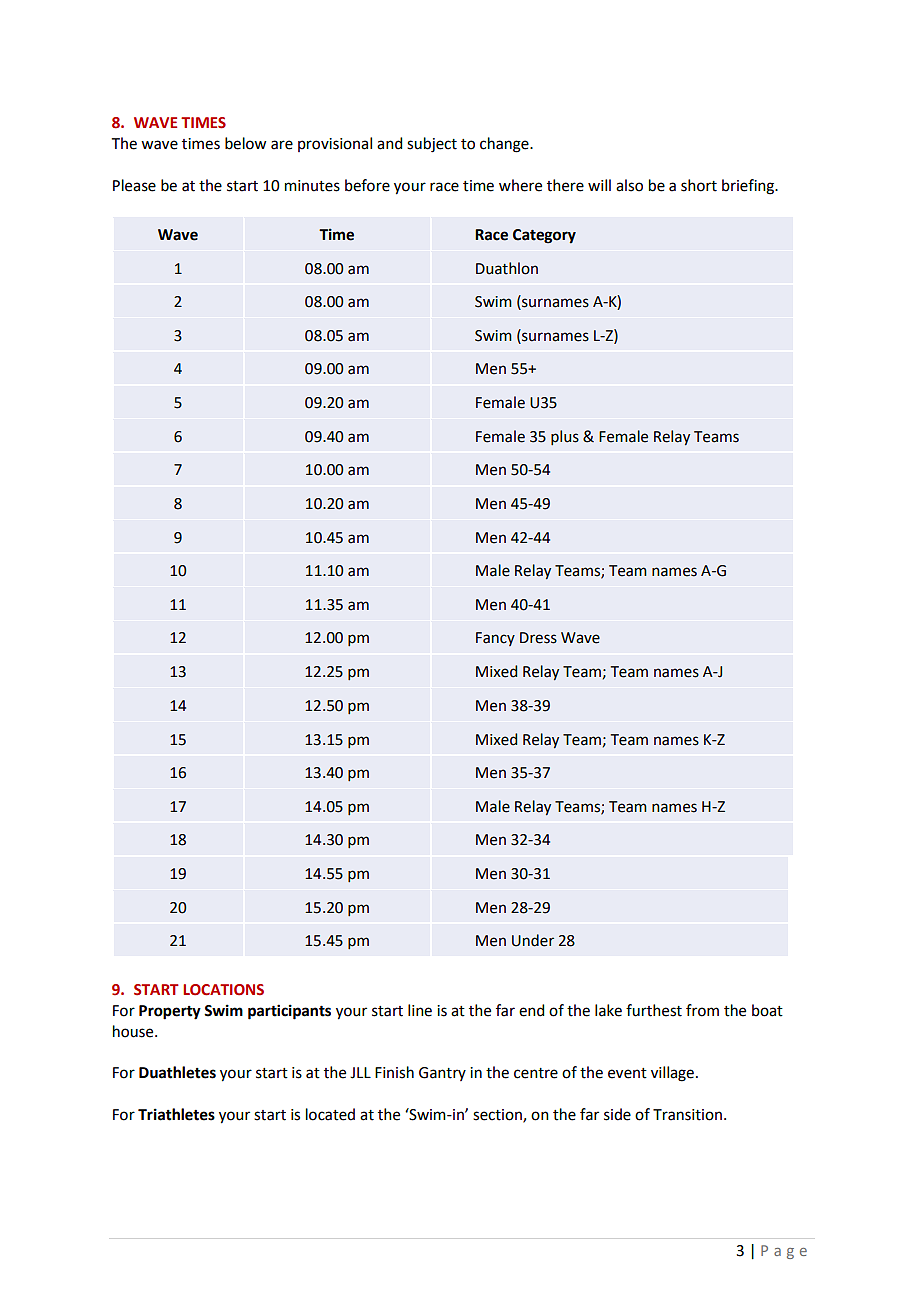  Describe the element at coordinates (245, 143) in the document. I see `below` at that location.
